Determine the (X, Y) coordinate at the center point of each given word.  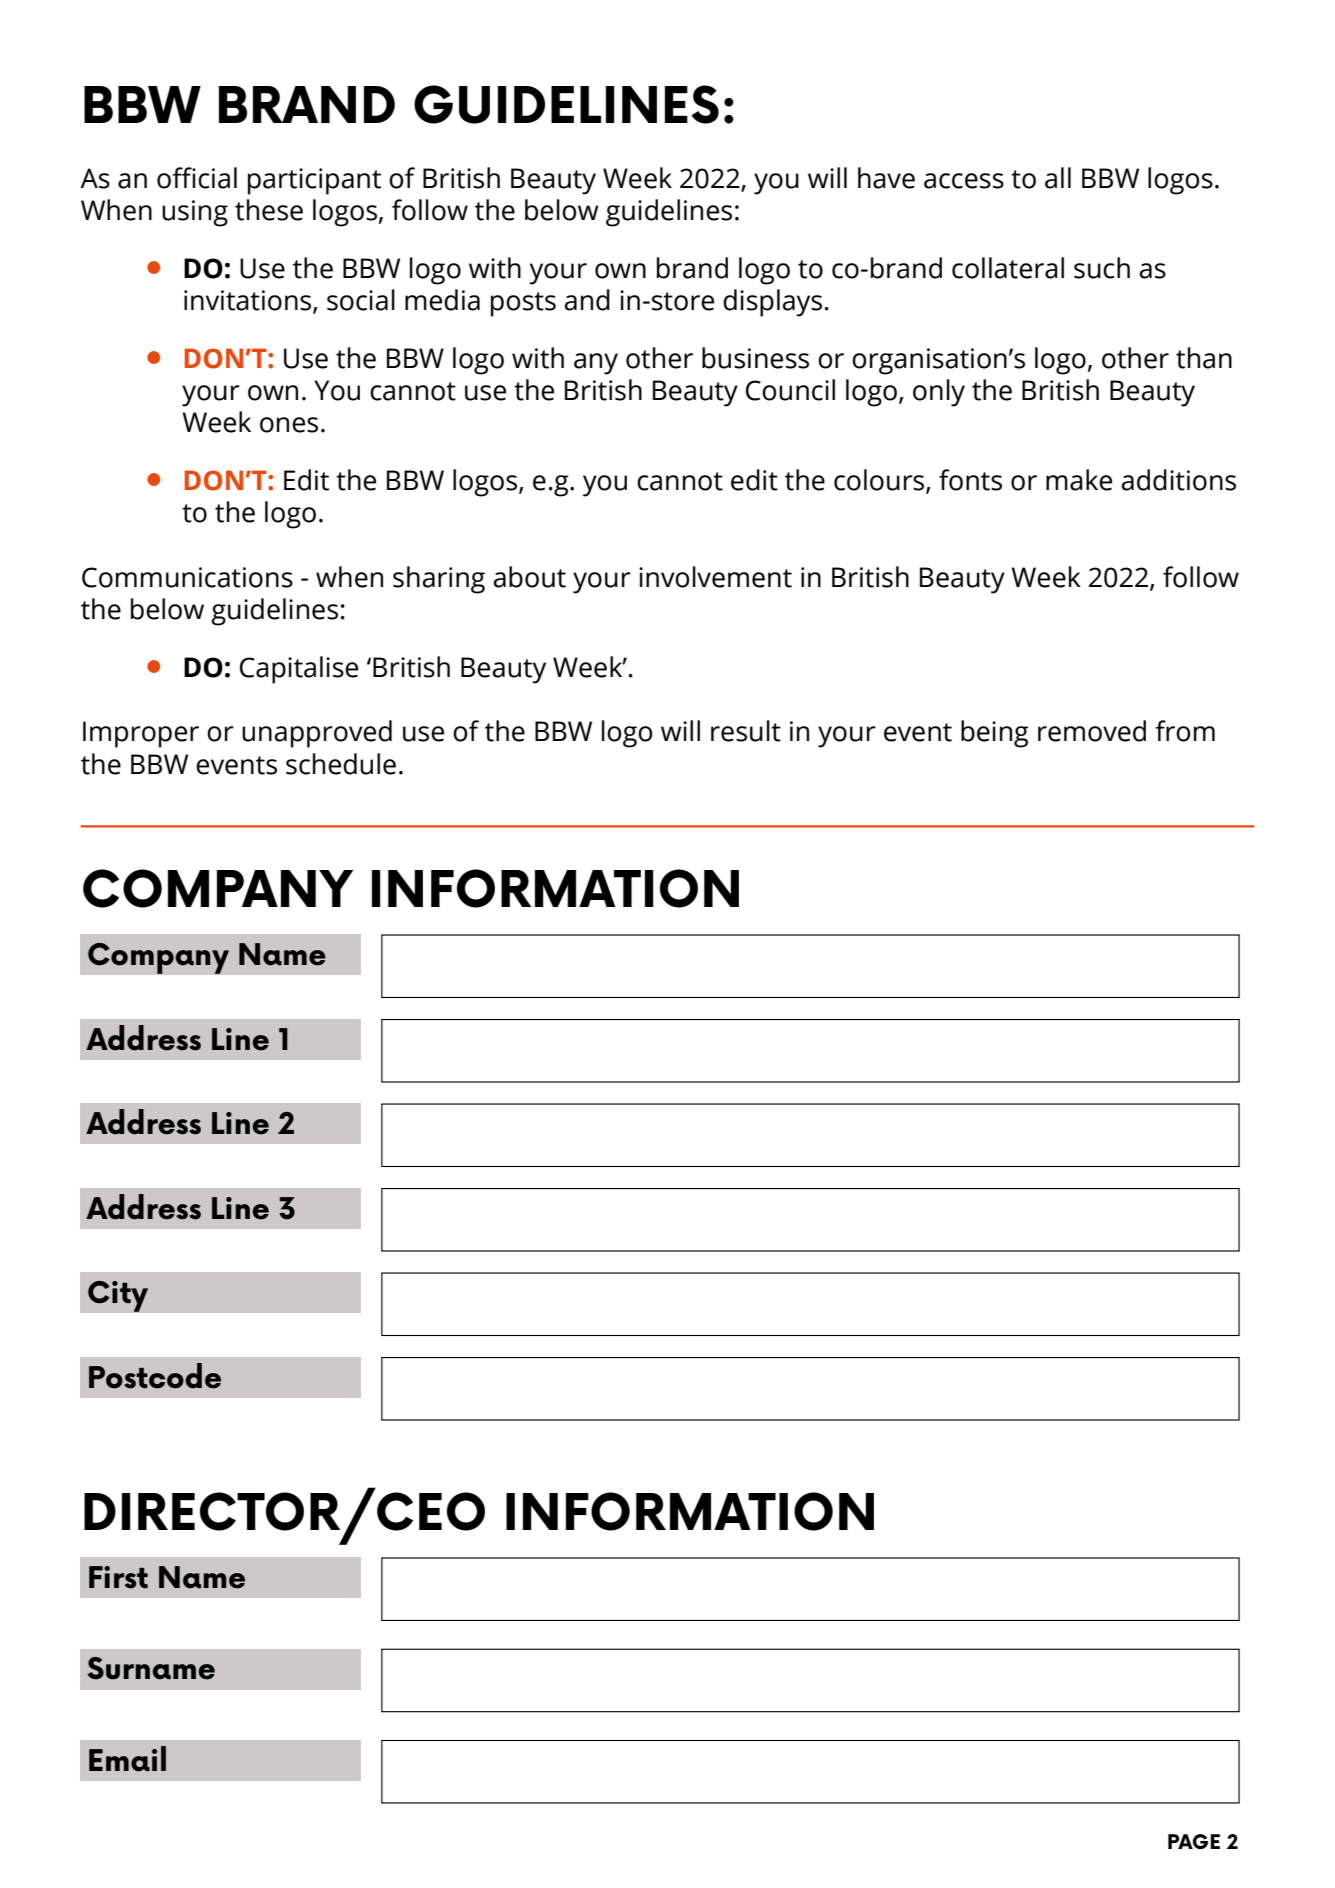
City (118, 1296)
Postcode (155, 1376)
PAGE (1194, 1842)
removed (1092, 731)
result (746, 731)
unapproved (317, 734)
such (1102, 268)
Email (127, 1759)
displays (772, 303)
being (995, 734)
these (269, 210)
